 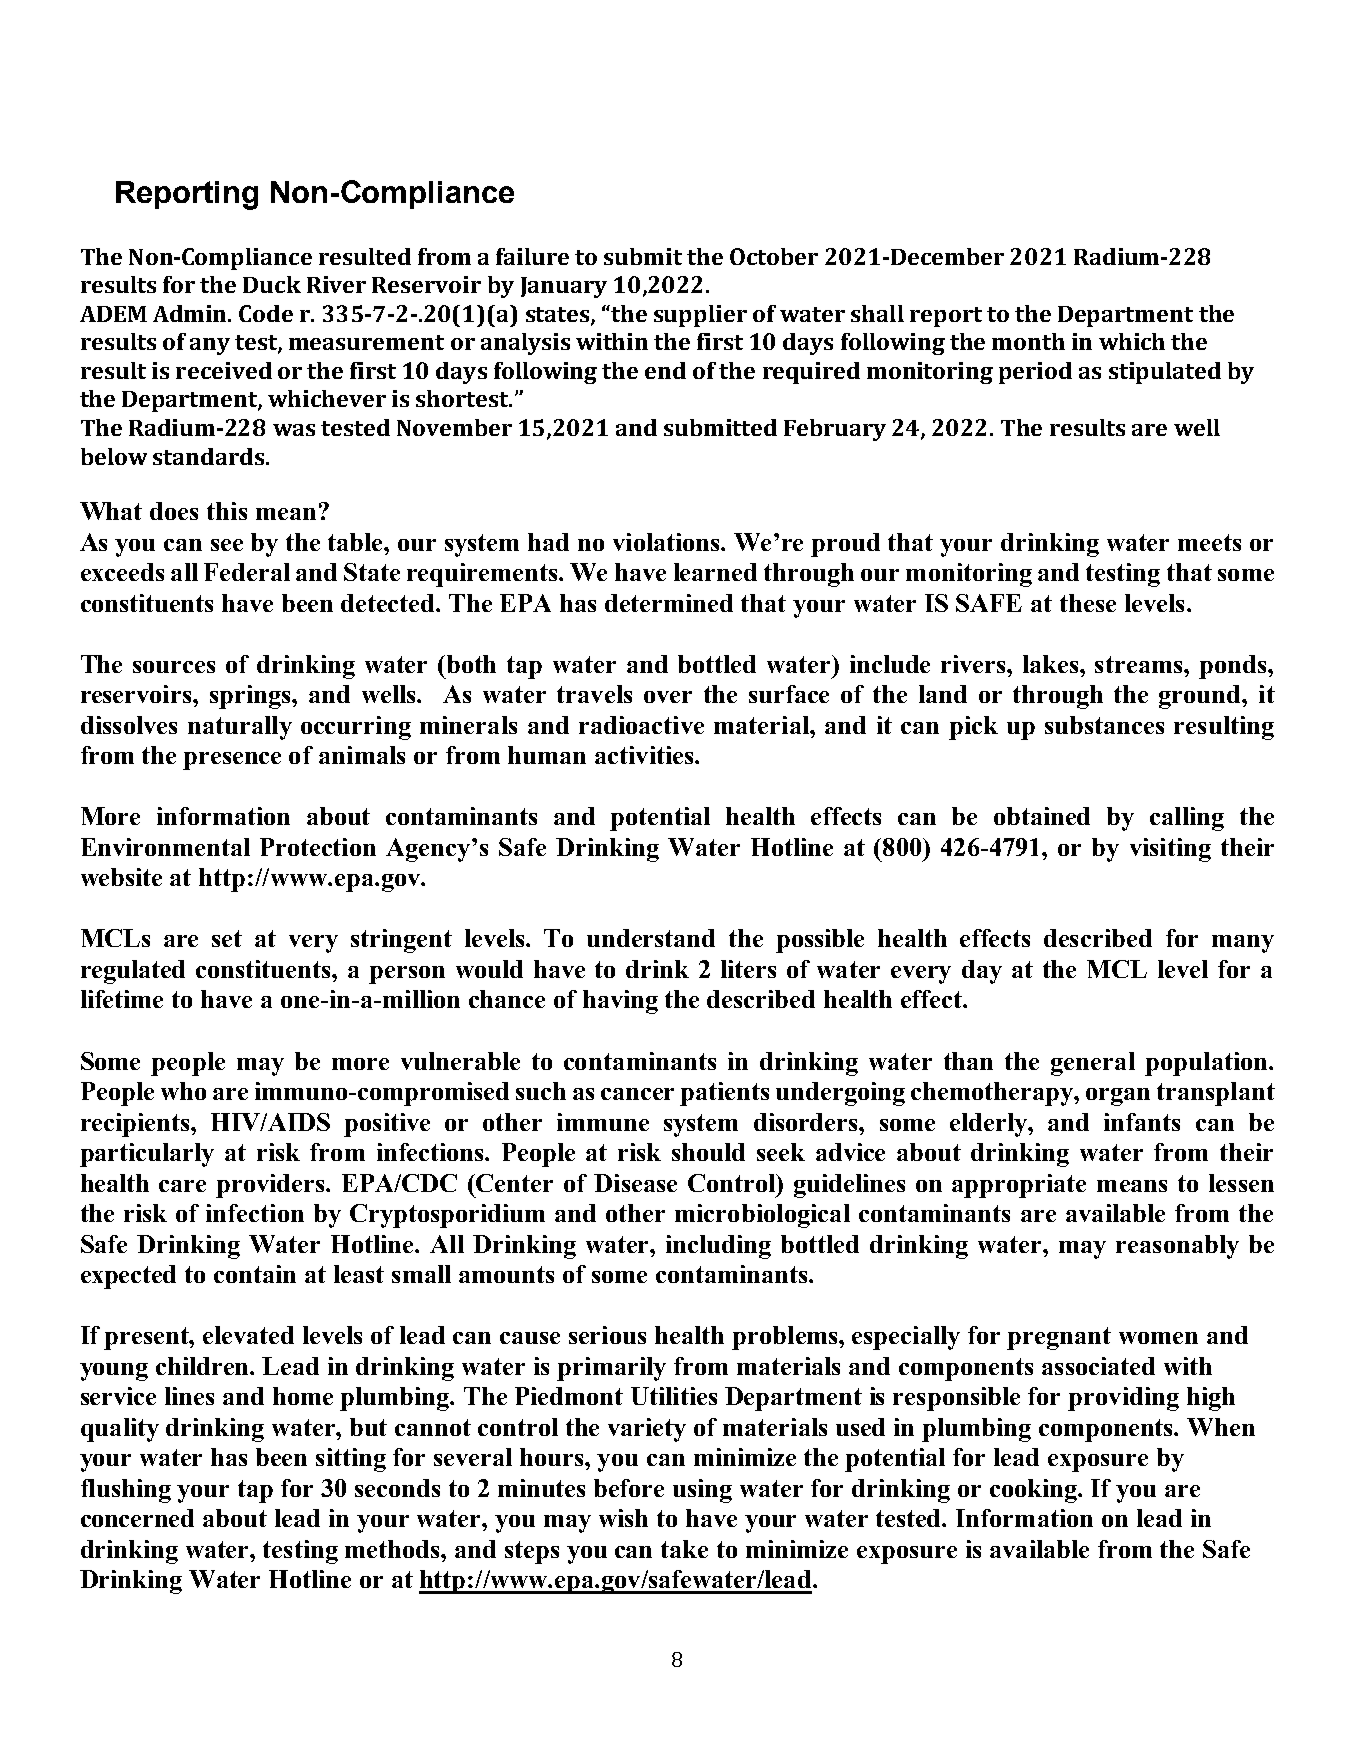 I want to click on set, so click(x=227, y=938).
